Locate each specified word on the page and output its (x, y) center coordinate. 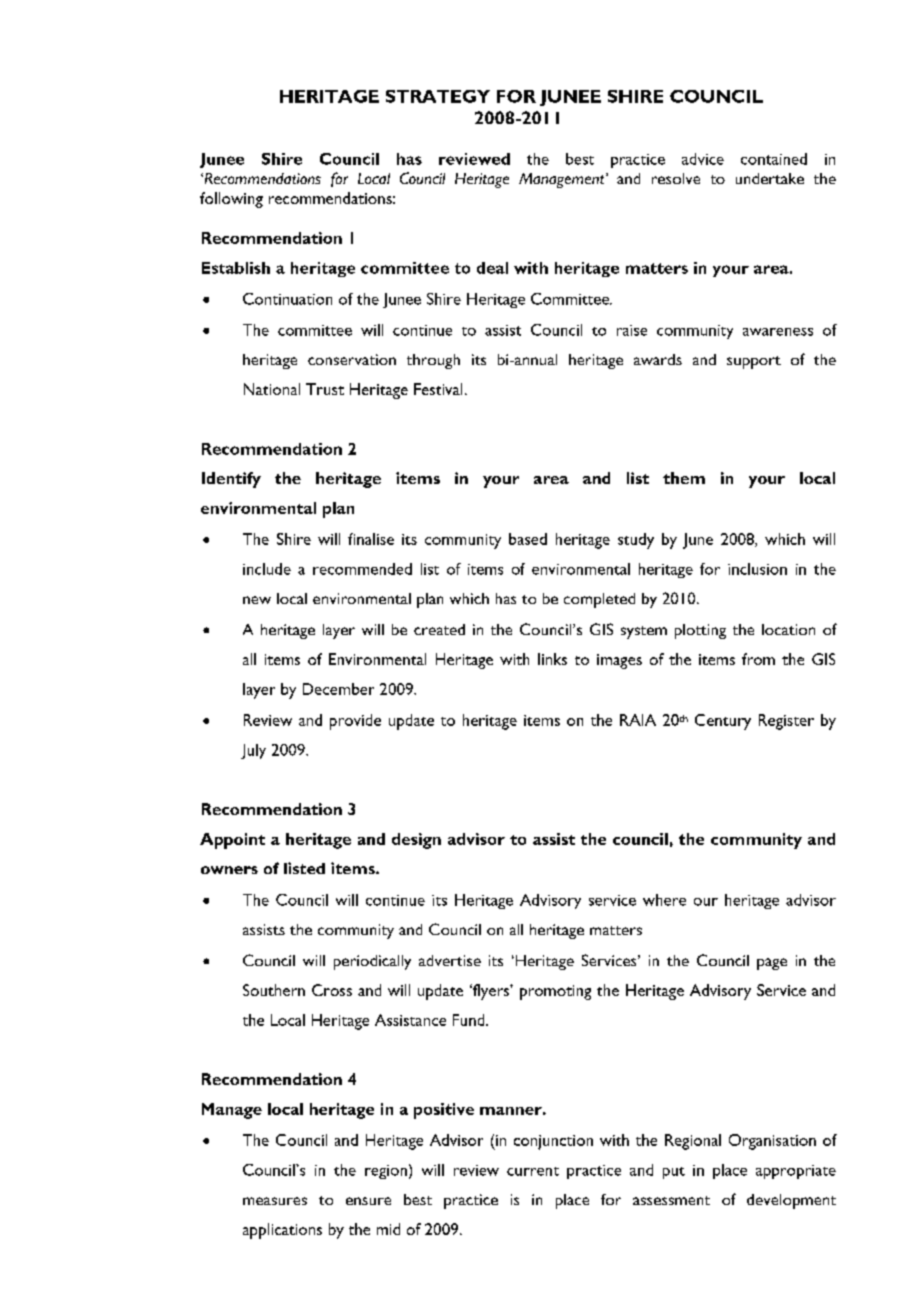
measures (275, 1201)
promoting (555, 992)
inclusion (757, 569)
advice (703, 159)
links (552, 659)
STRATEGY (438, 96)
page (772, 964)
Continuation (287, 299)
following (231, 200)
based (528, 539)
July (253, 751)
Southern (274, 990)
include (267, 569)
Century (723, 722)
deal (492, 268)
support (754, 362)
